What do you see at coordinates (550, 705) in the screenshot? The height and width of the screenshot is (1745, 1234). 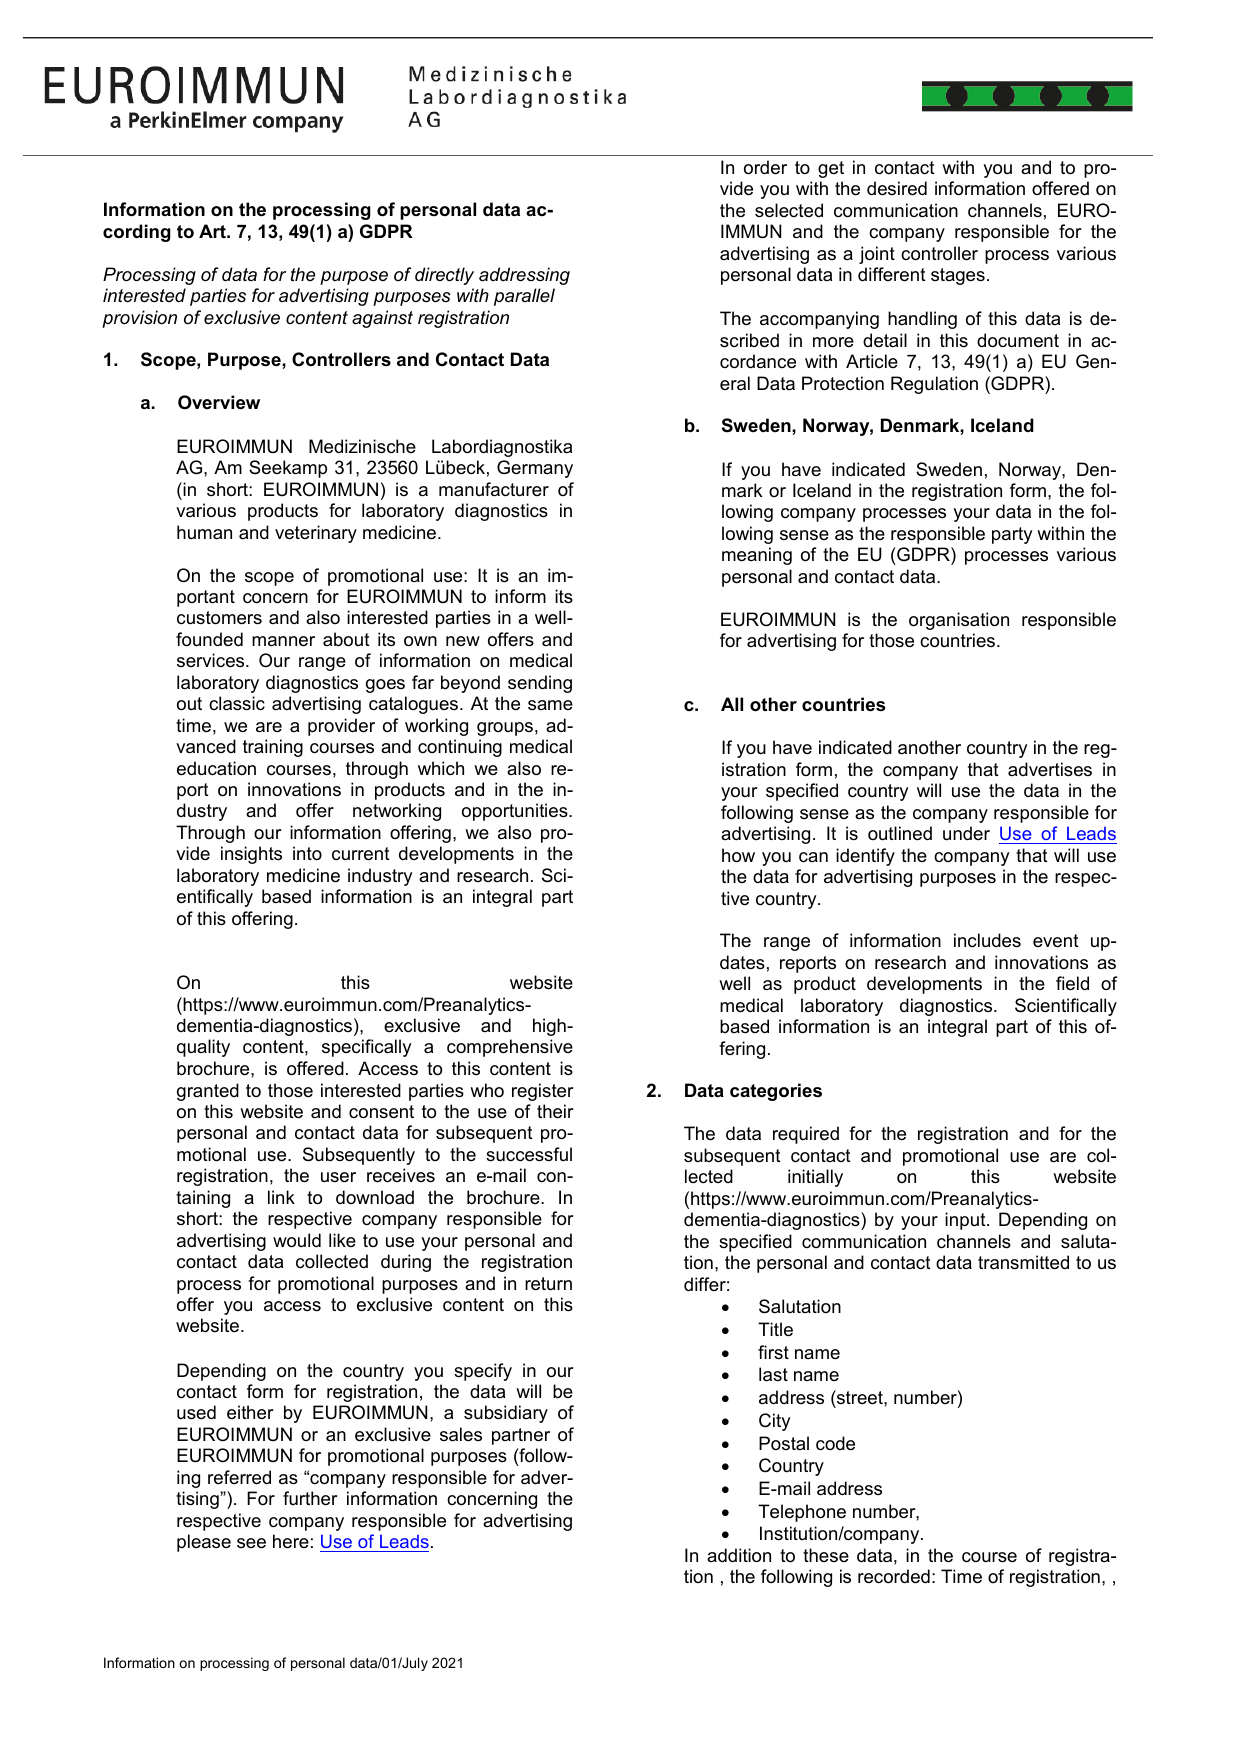 I see `same` at bounding box center [550, 705].
